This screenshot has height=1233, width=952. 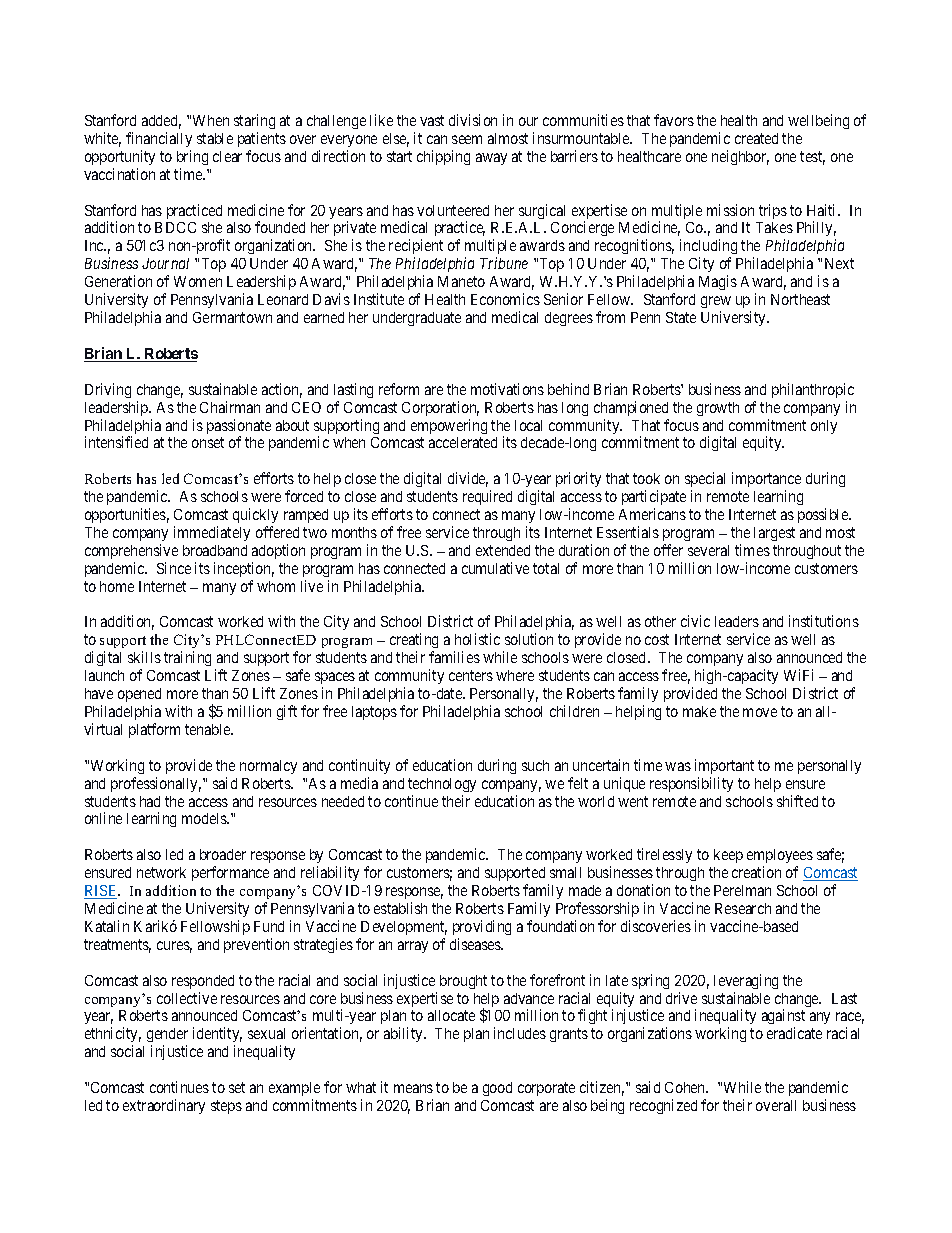 I want to click on technology, so click(x=442, y=785).
